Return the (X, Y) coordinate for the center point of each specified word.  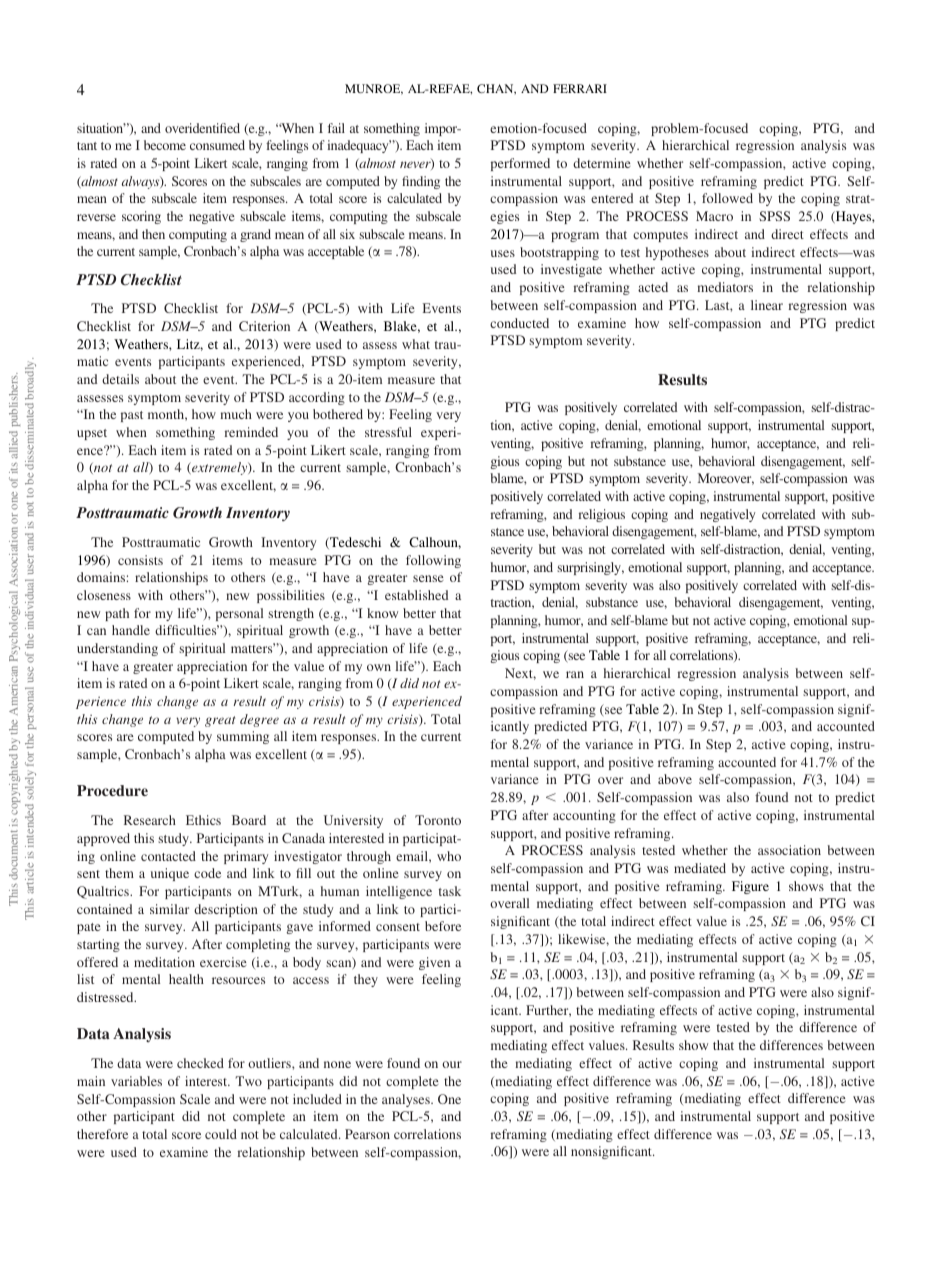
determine (602, 163)
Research (150, 820)
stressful (388, 432)
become (165, 145)
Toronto (438, 820)
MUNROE (374, 89)
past (132, 416)
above (675, 779)
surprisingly (590, 568)
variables (136, 1081)
